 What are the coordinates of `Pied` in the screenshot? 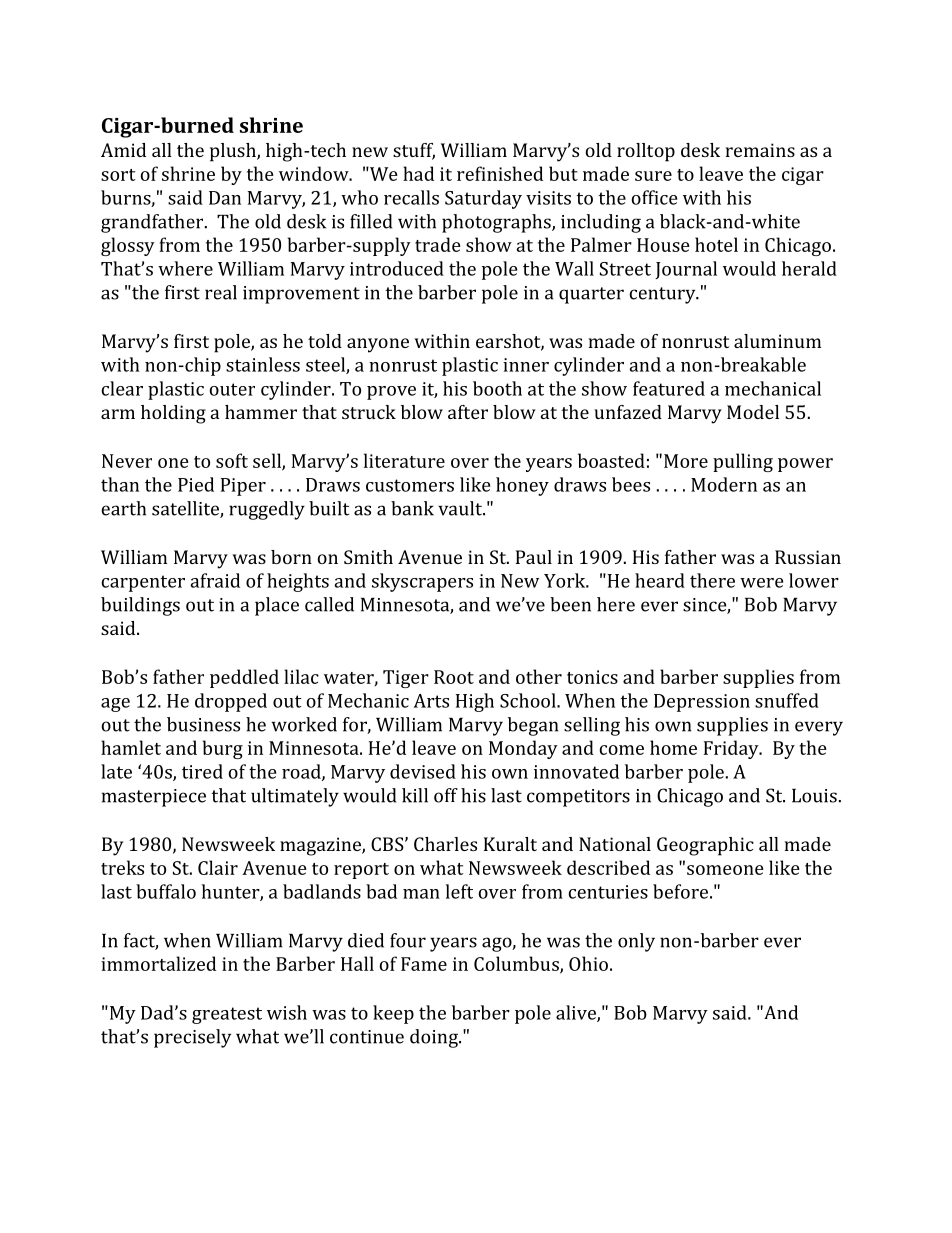 It's located at (196, 484).
